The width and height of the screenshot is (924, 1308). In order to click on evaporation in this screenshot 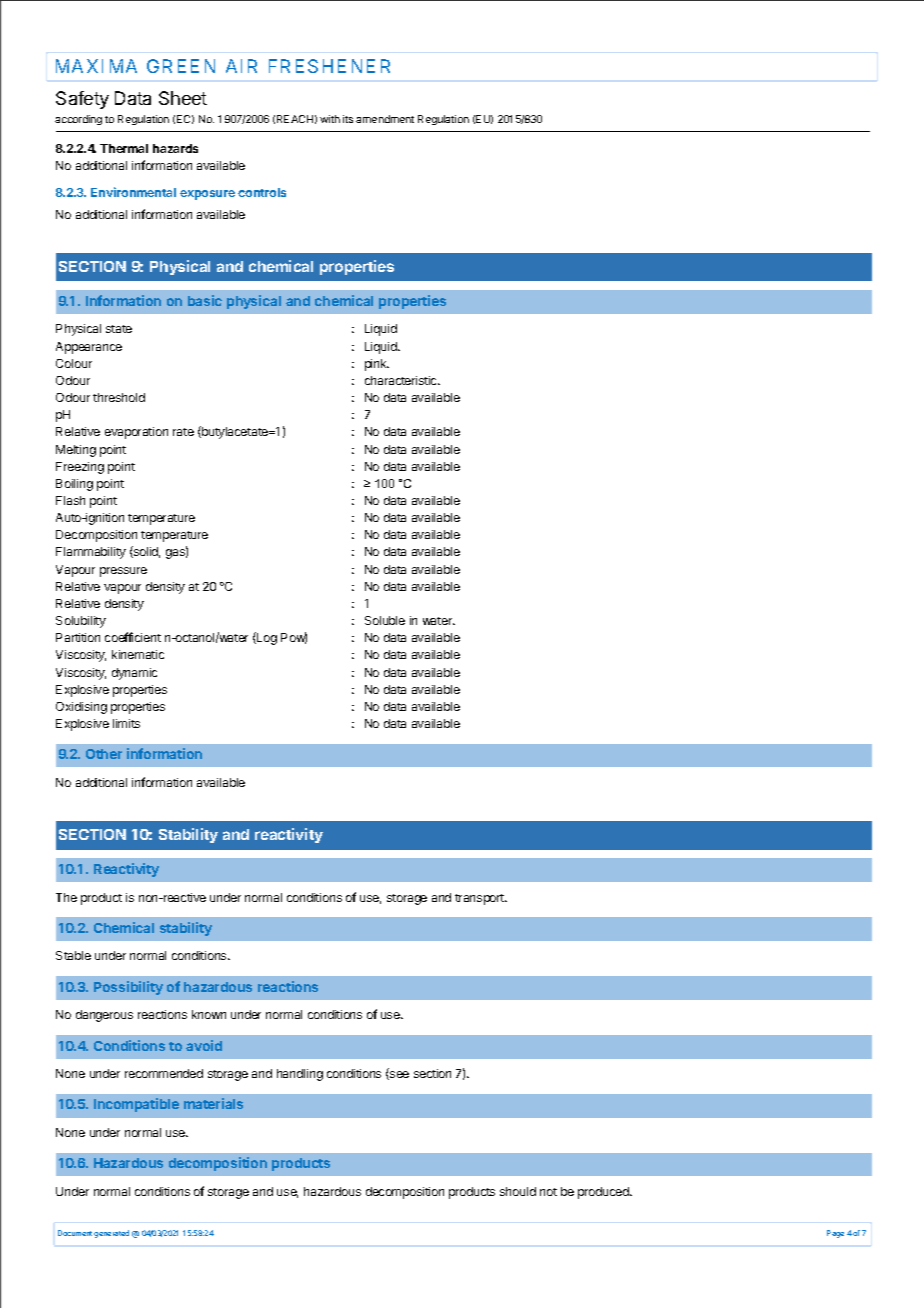, I will do `click(136, 433)`.
